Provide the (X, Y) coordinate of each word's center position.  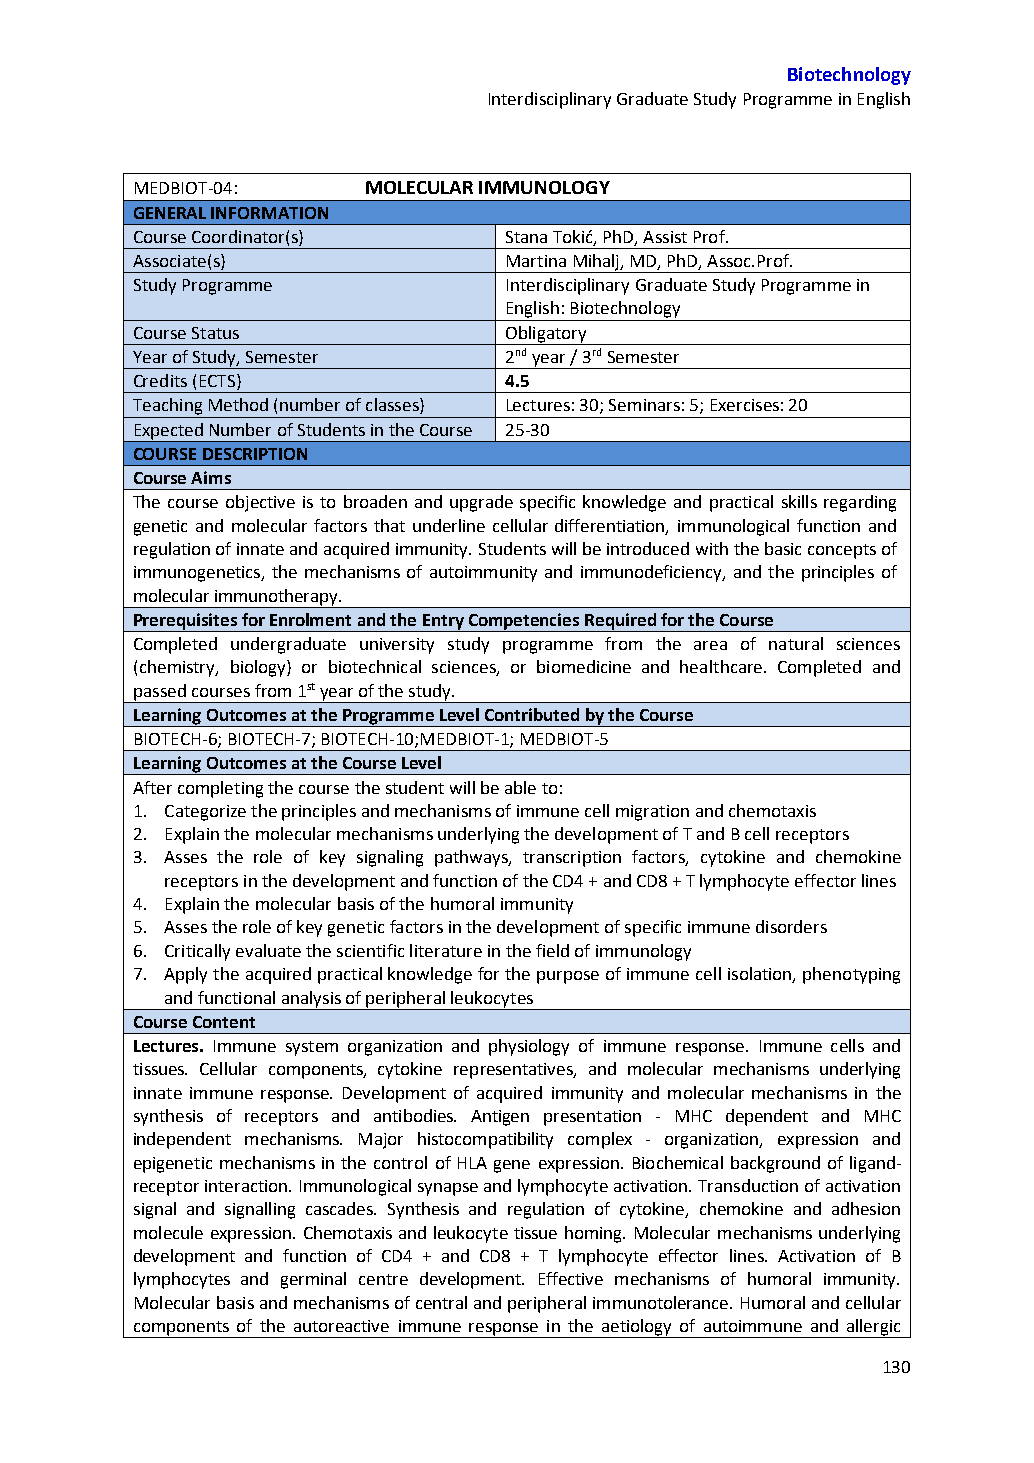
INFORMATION (269, 213)
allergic (873, 1328)
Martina (536, 261)
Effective (571, 1278)
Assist (665, 237)
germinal (313, 1280)
